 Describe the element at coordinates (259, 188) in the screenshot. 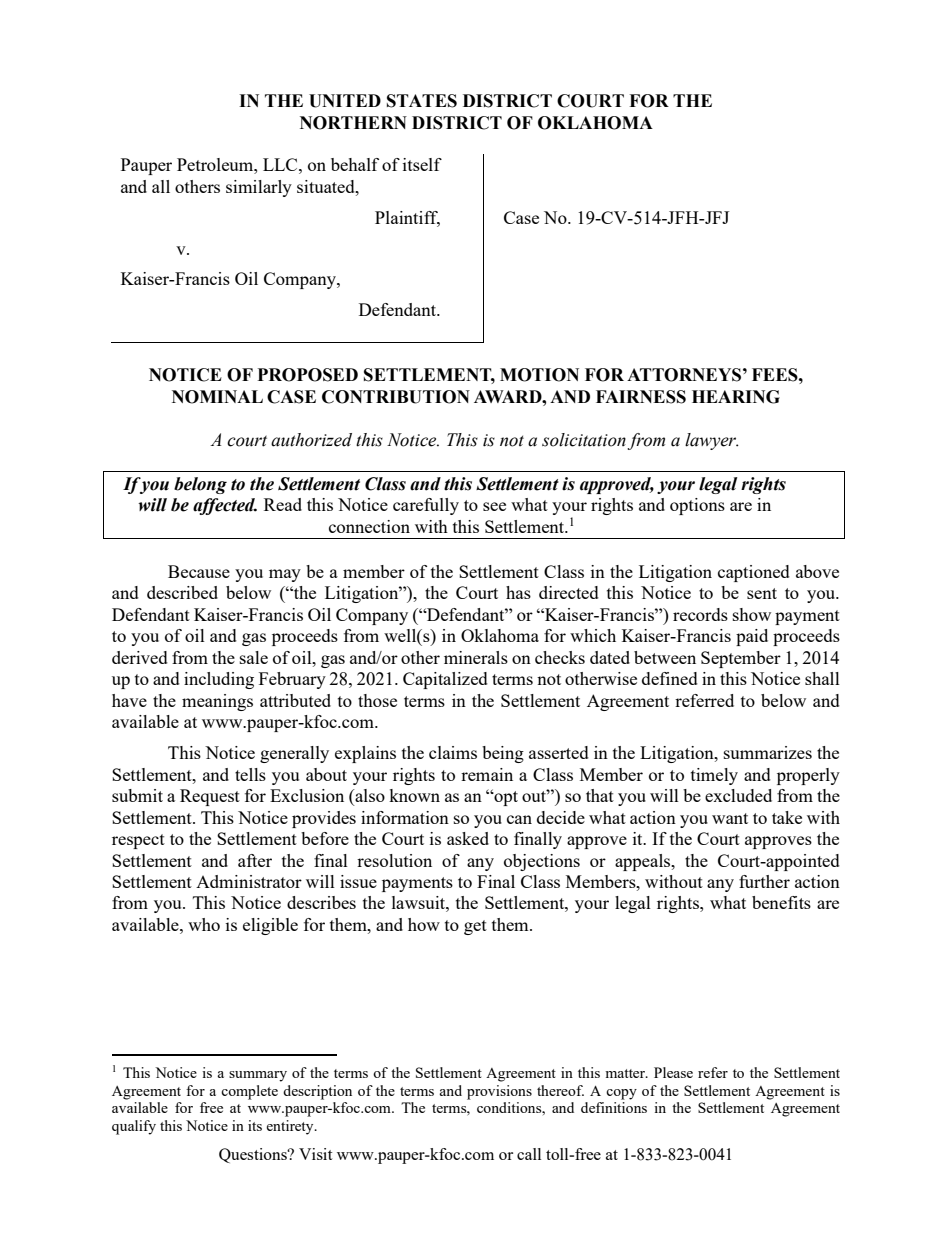

I see `similarly` at that location.
